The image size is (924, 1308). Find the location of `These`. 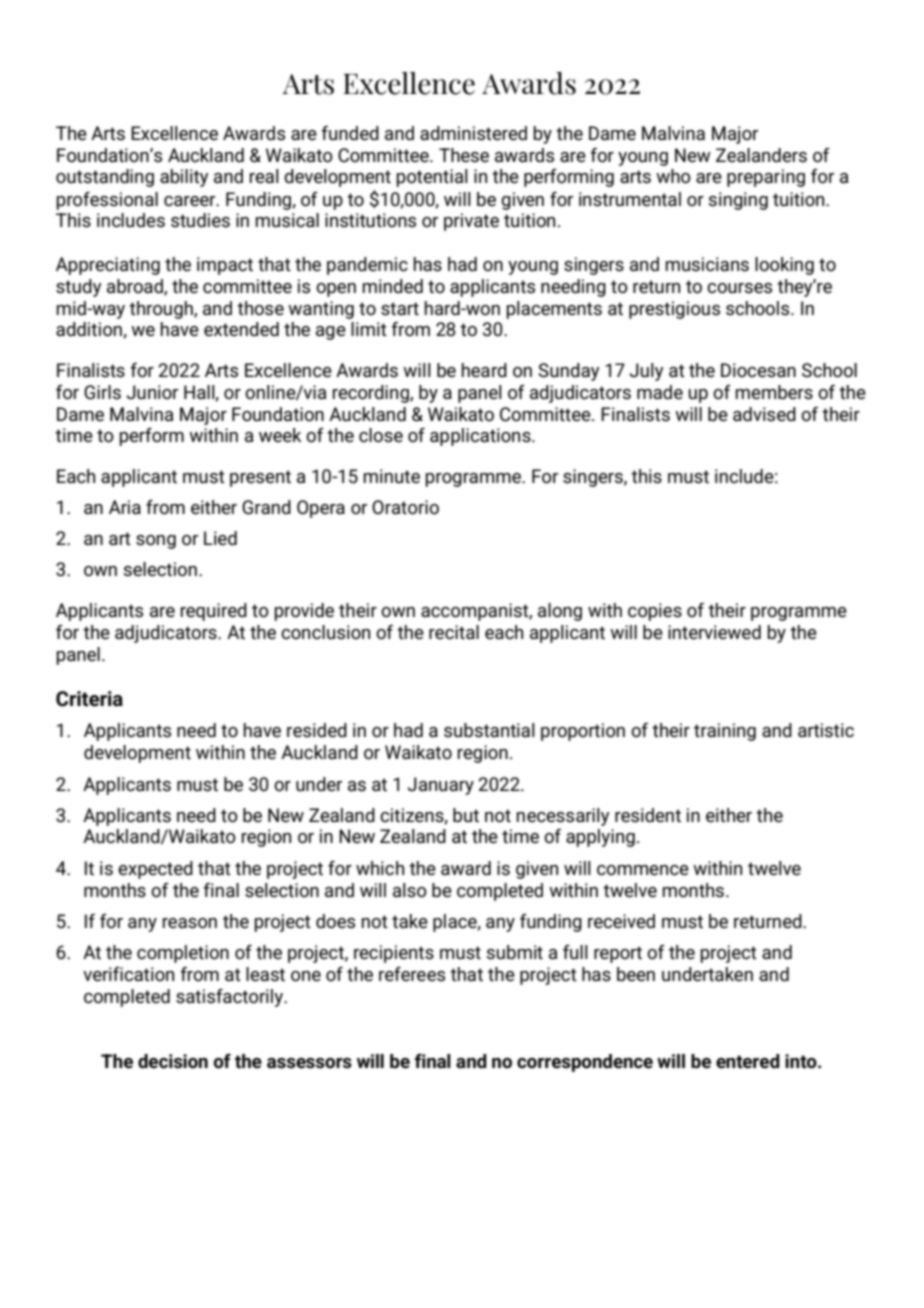

These is located at coordinates (464, 155).
